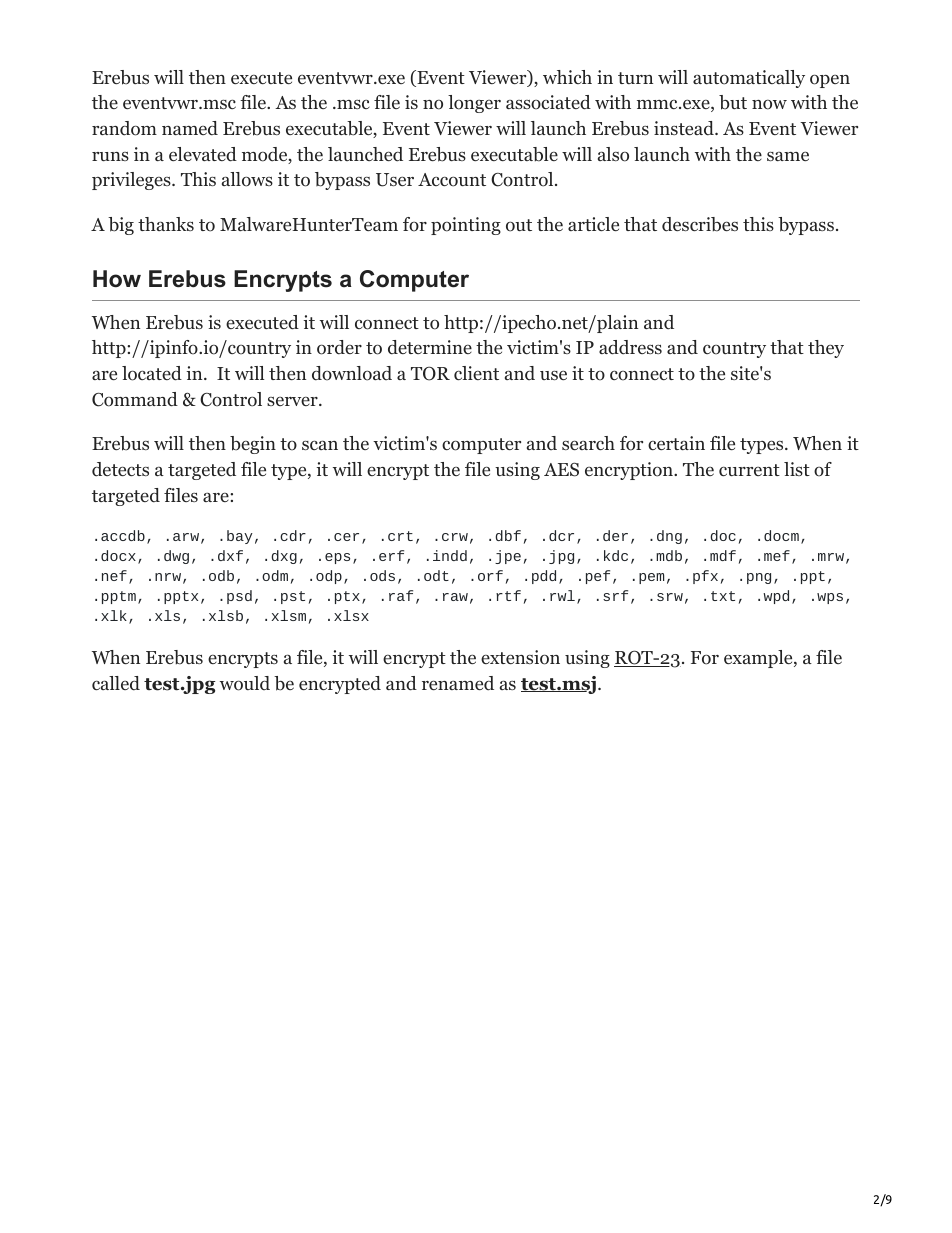  Describe the element at coordinates (120, 469) in the screenshot. I see `detects` at that location.
